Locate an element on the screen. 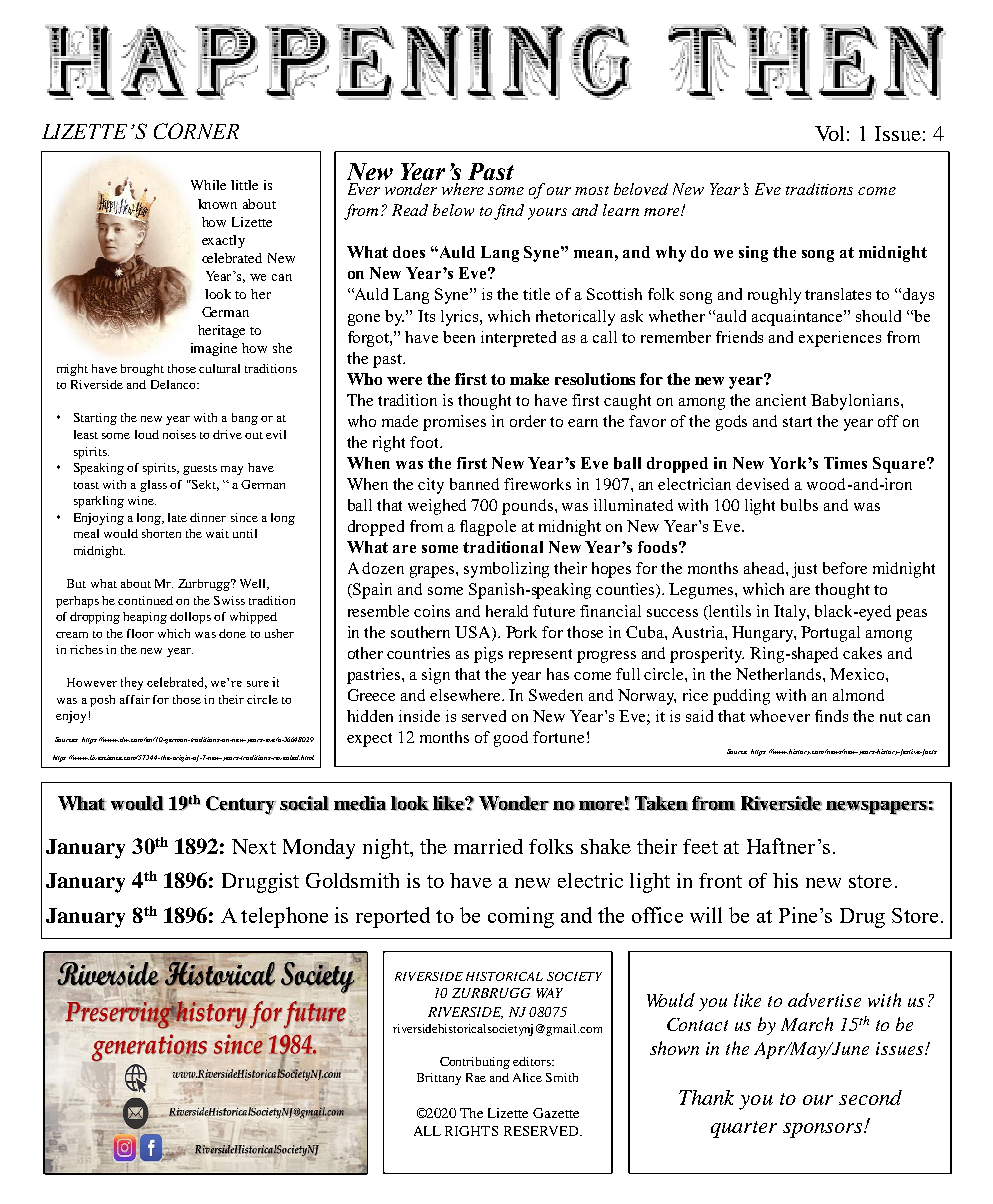  imagine is located at coordinates (214, 349).
